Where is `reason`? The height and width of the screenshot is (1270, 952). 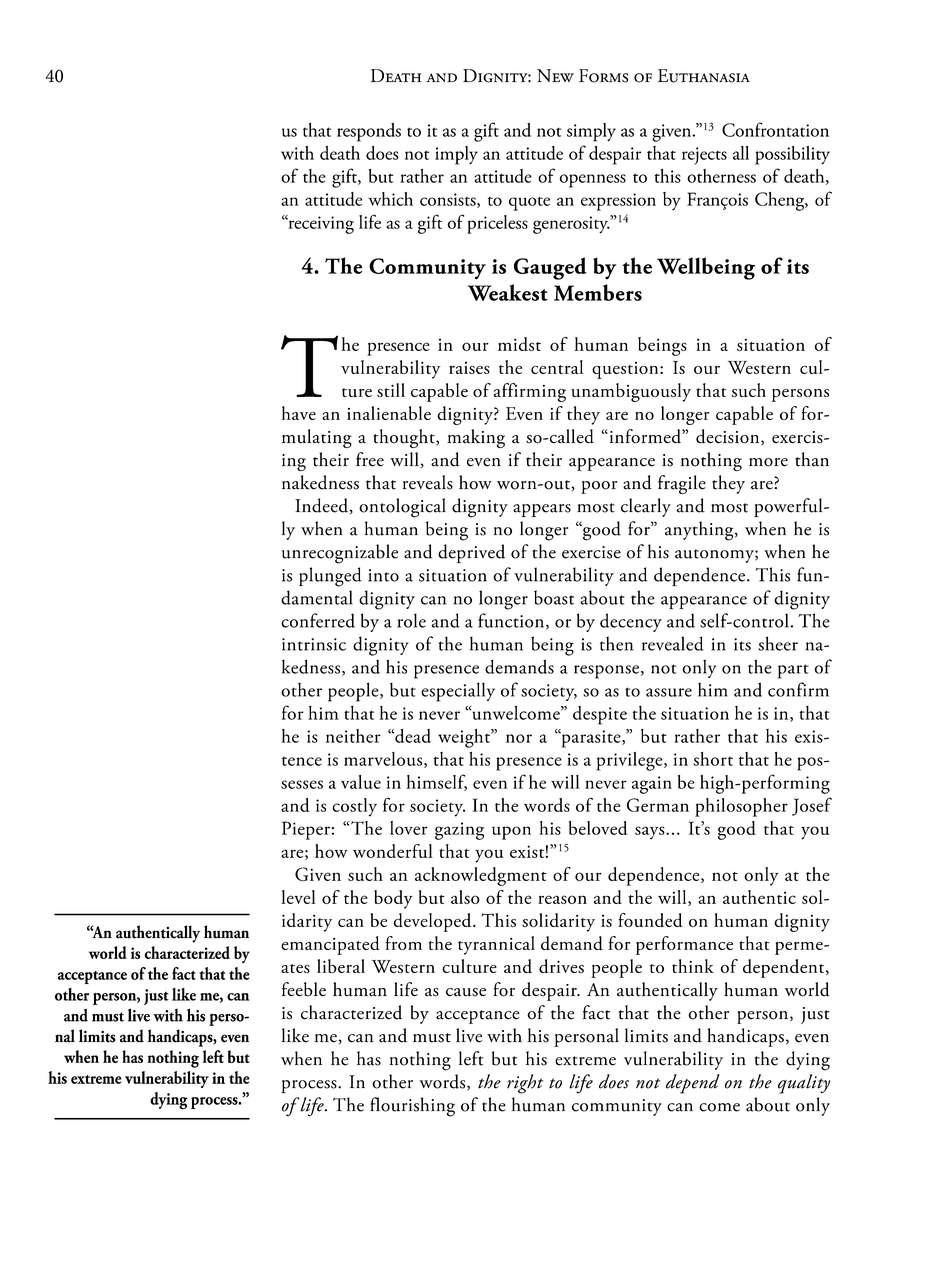
reason is located at coordinates (562, 899).
